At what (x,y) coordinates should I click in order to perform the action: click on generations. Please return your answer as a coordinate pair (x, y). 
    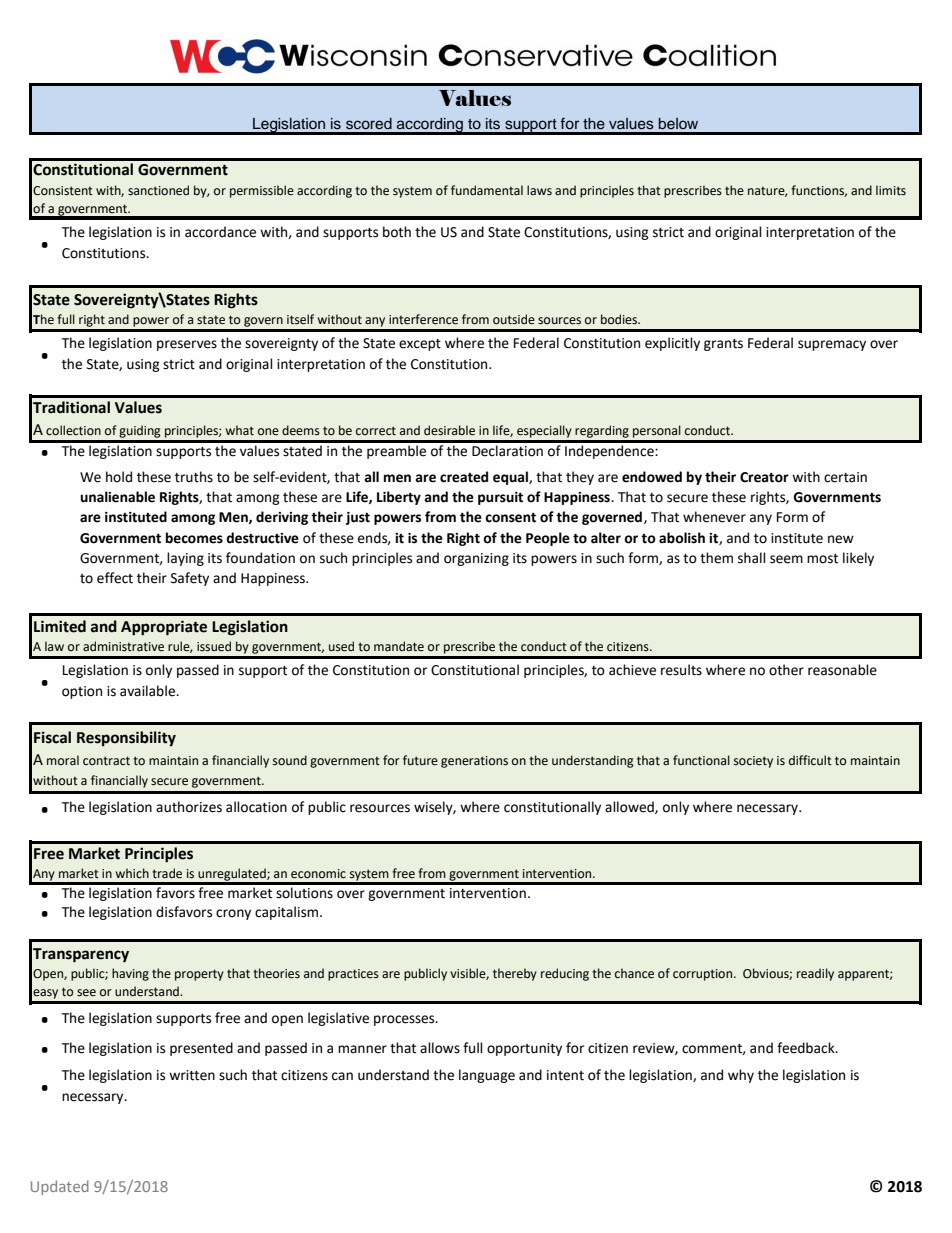
    Looking at the image, I should click on (474, 762).
